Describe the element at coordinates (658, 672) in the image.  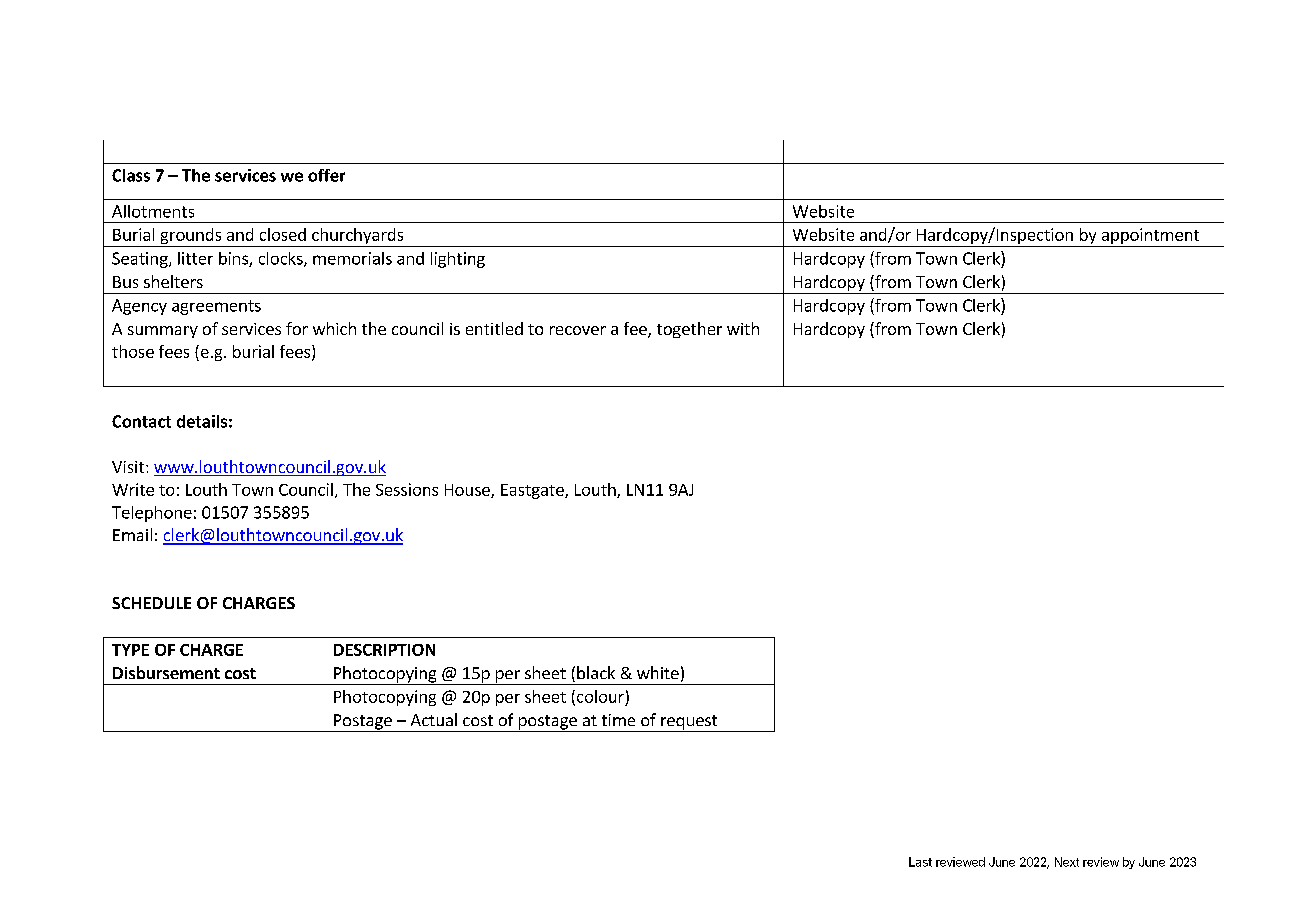
I see `white` at that location.
